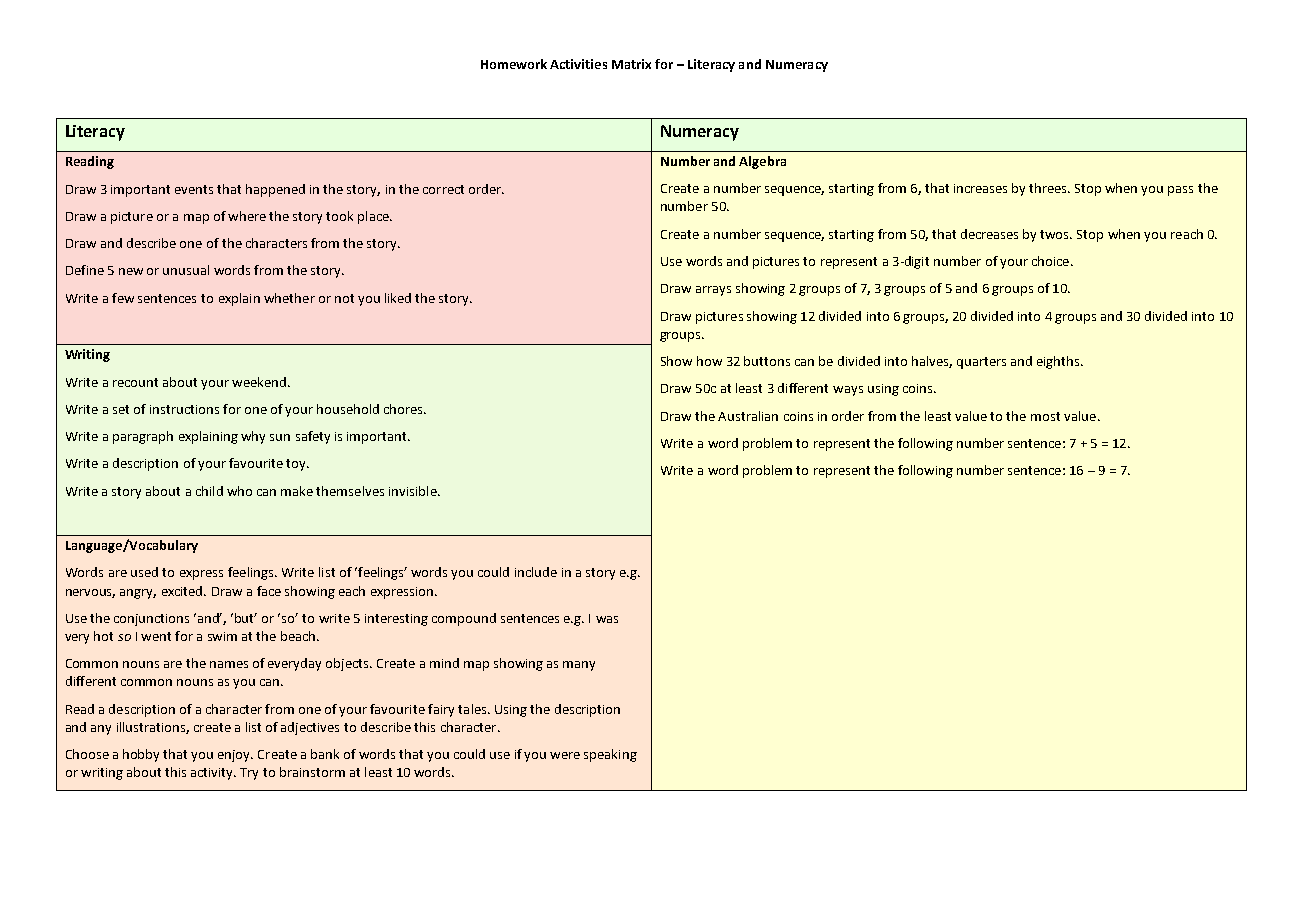 Image resolution: width=1308 pixels, height=924 pixels. Describe the element at coordinates (514, 64) in the image. I see `Homework` at that location.
